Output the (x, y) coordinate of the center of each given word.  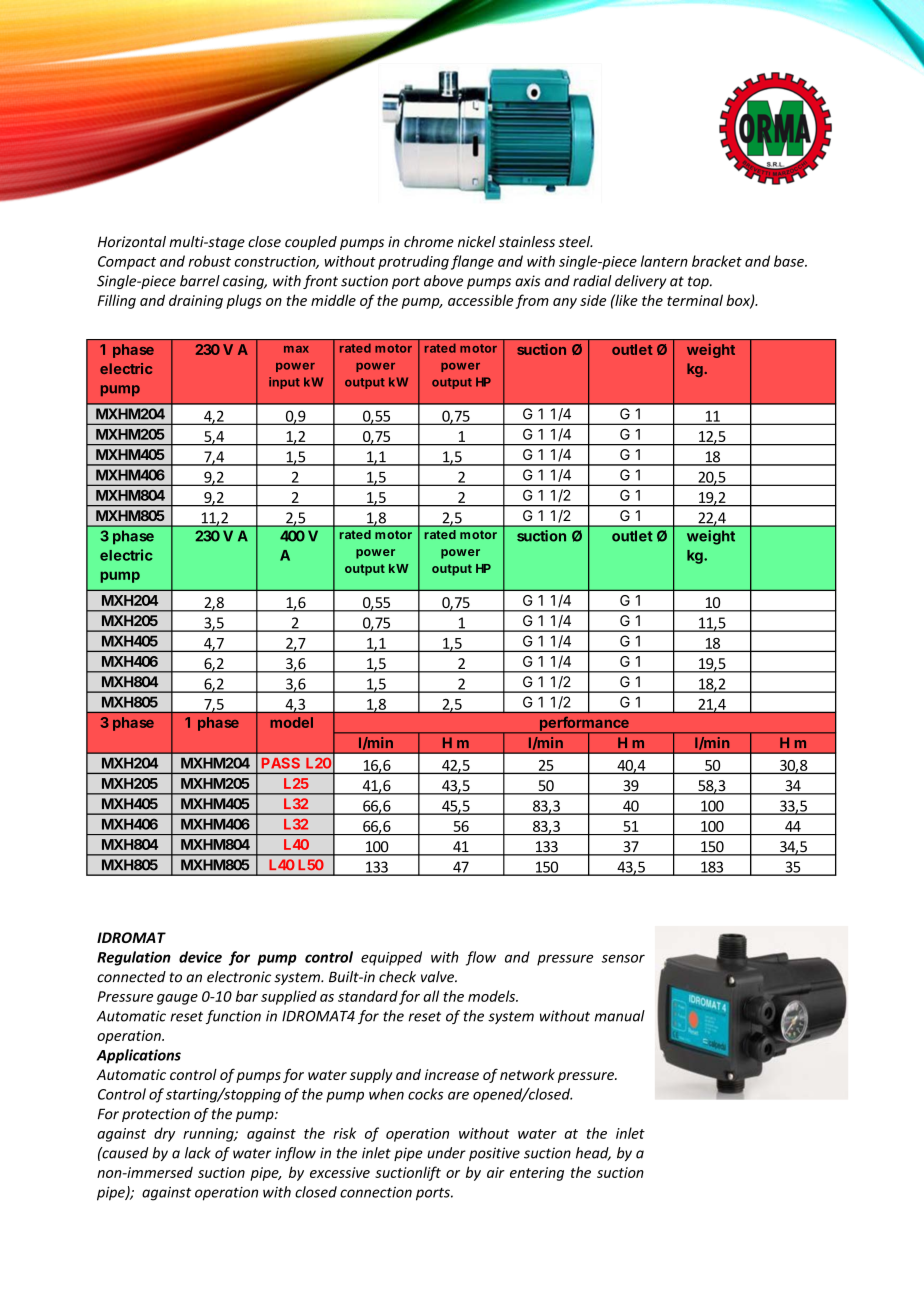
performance (584, 725)
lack (198, 1153)
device (200, 957)
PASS (281, 763)
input (284, 383)
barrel (200, 281)
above (443, 281)
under (446, 1153)
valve (439, 977)
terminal (695, 300)
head (593, 1154)
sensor (623, 958)
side (593, 300)
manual (620, 1016)
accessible (480, 300)
